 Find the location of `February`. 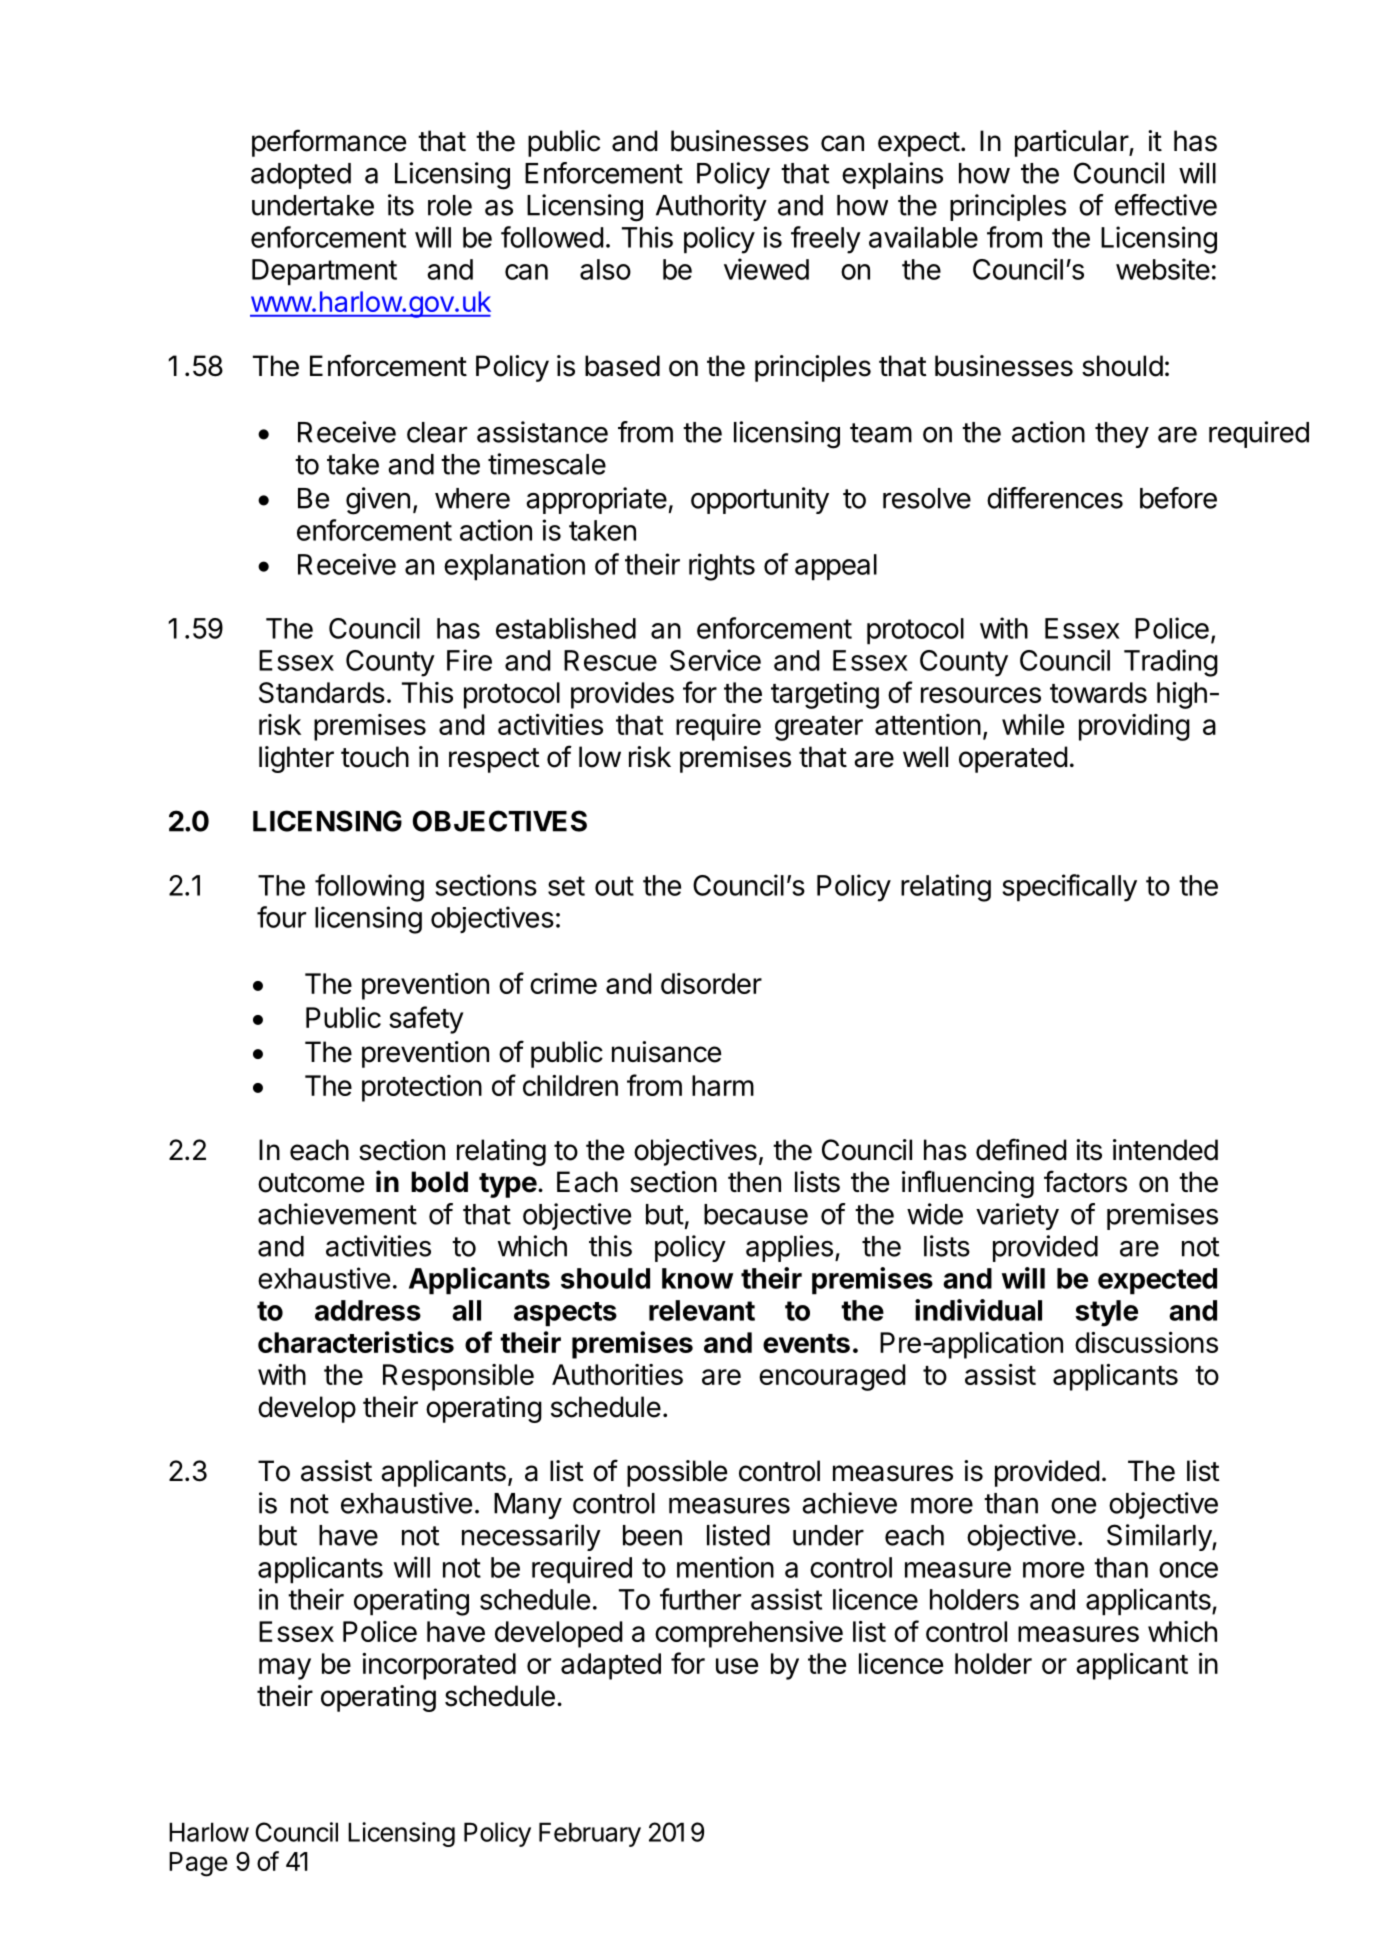

February is located at coordinates (590, 1834).
